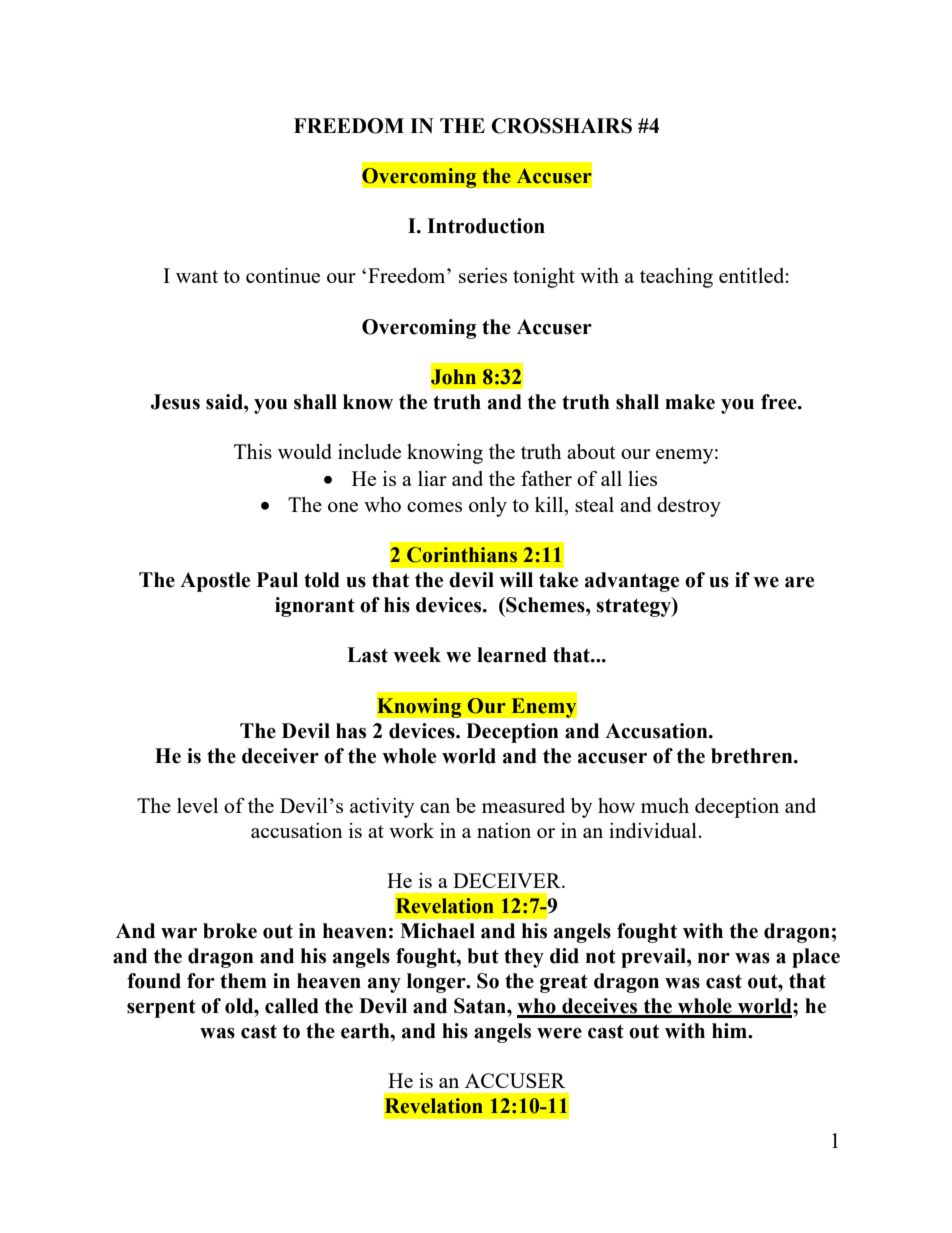 The image size is (952, 1233). I want to click on will, so click(516, 579).
